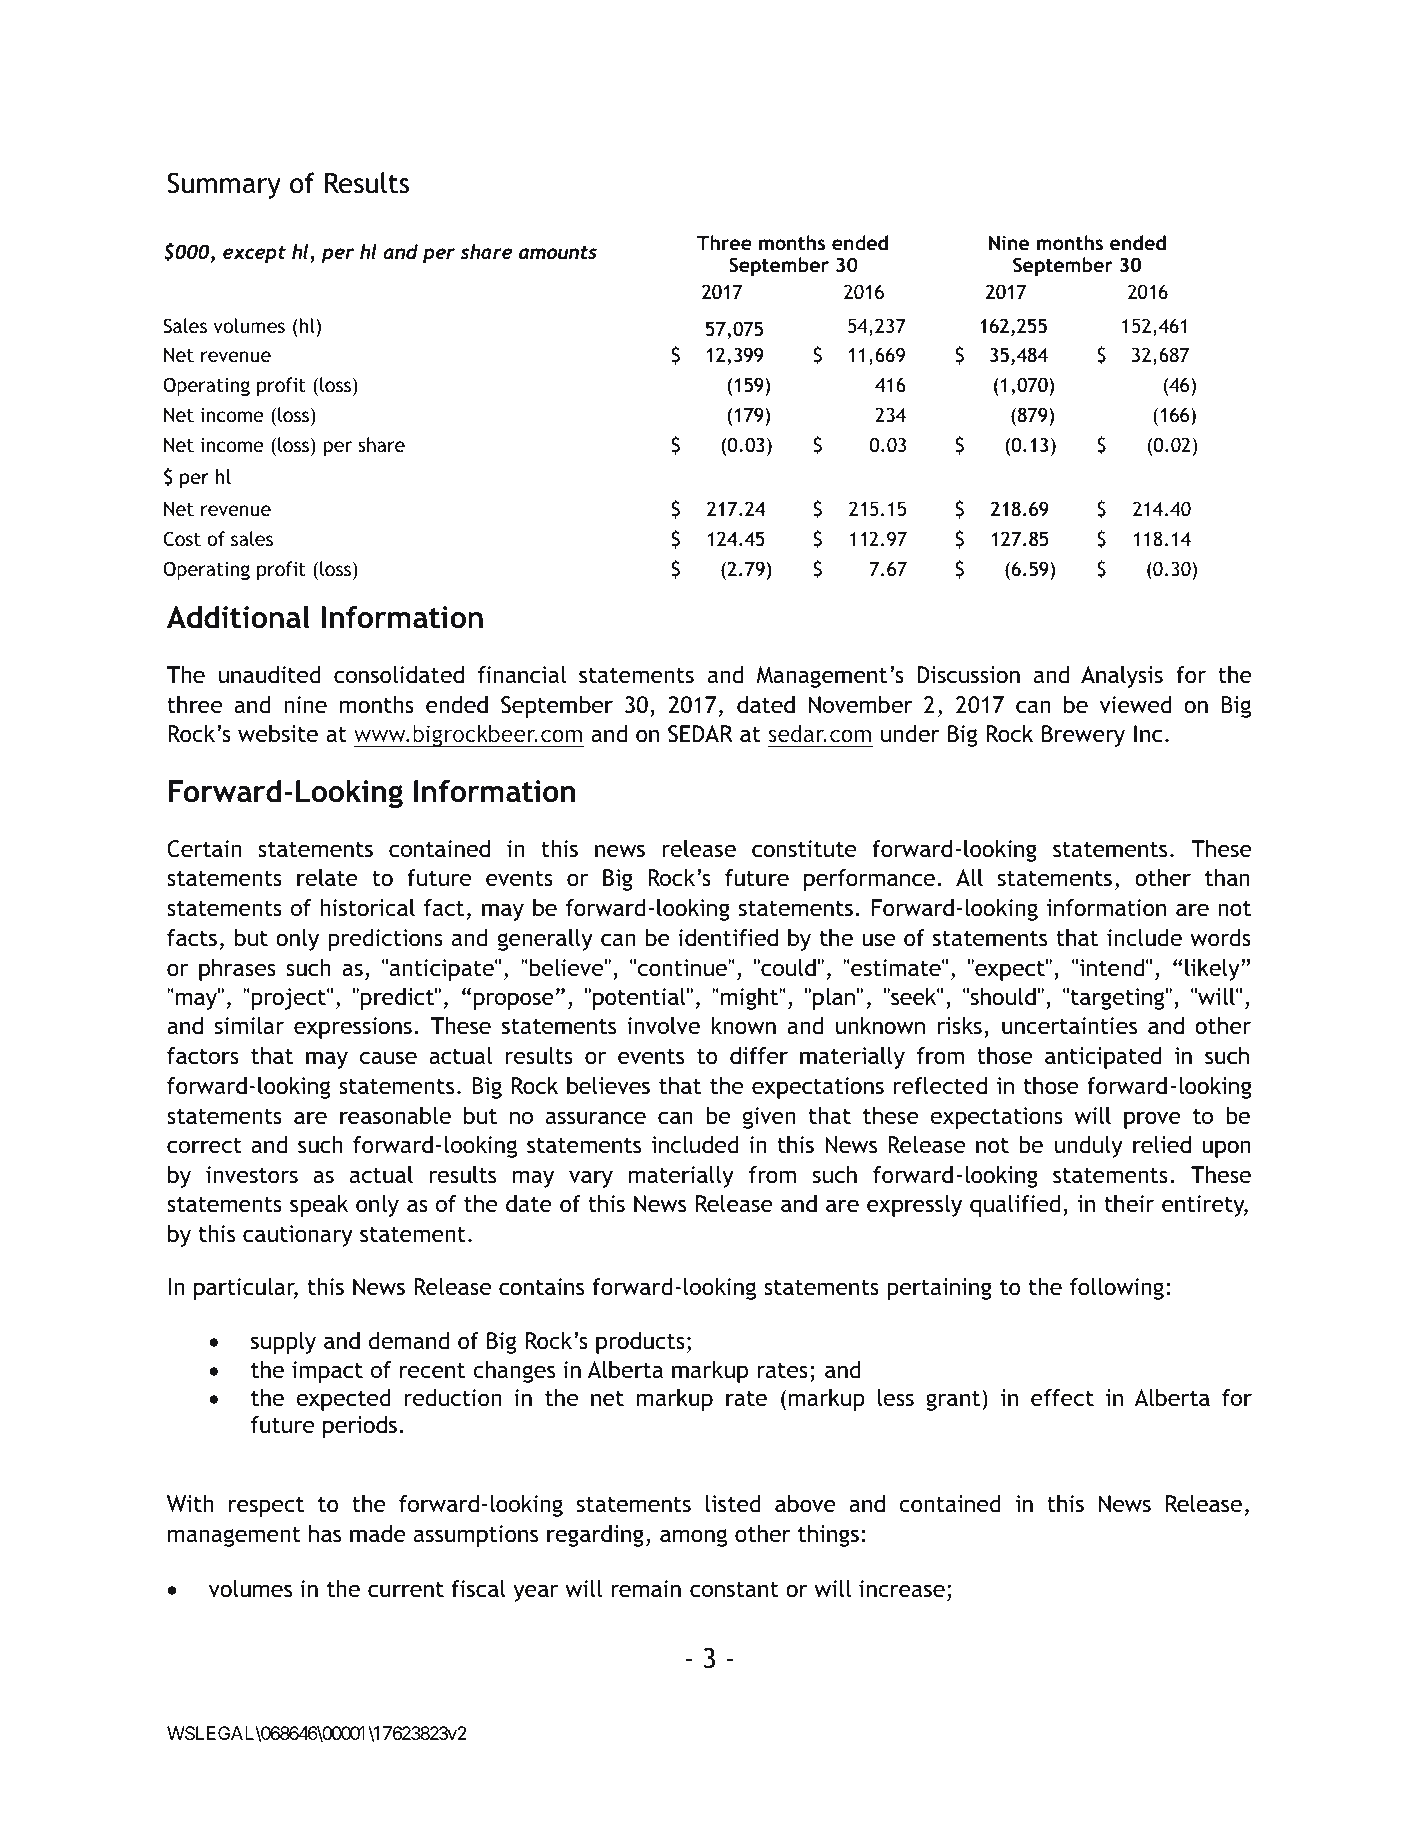  I want to click on Analysis, so click(1122, 677).
